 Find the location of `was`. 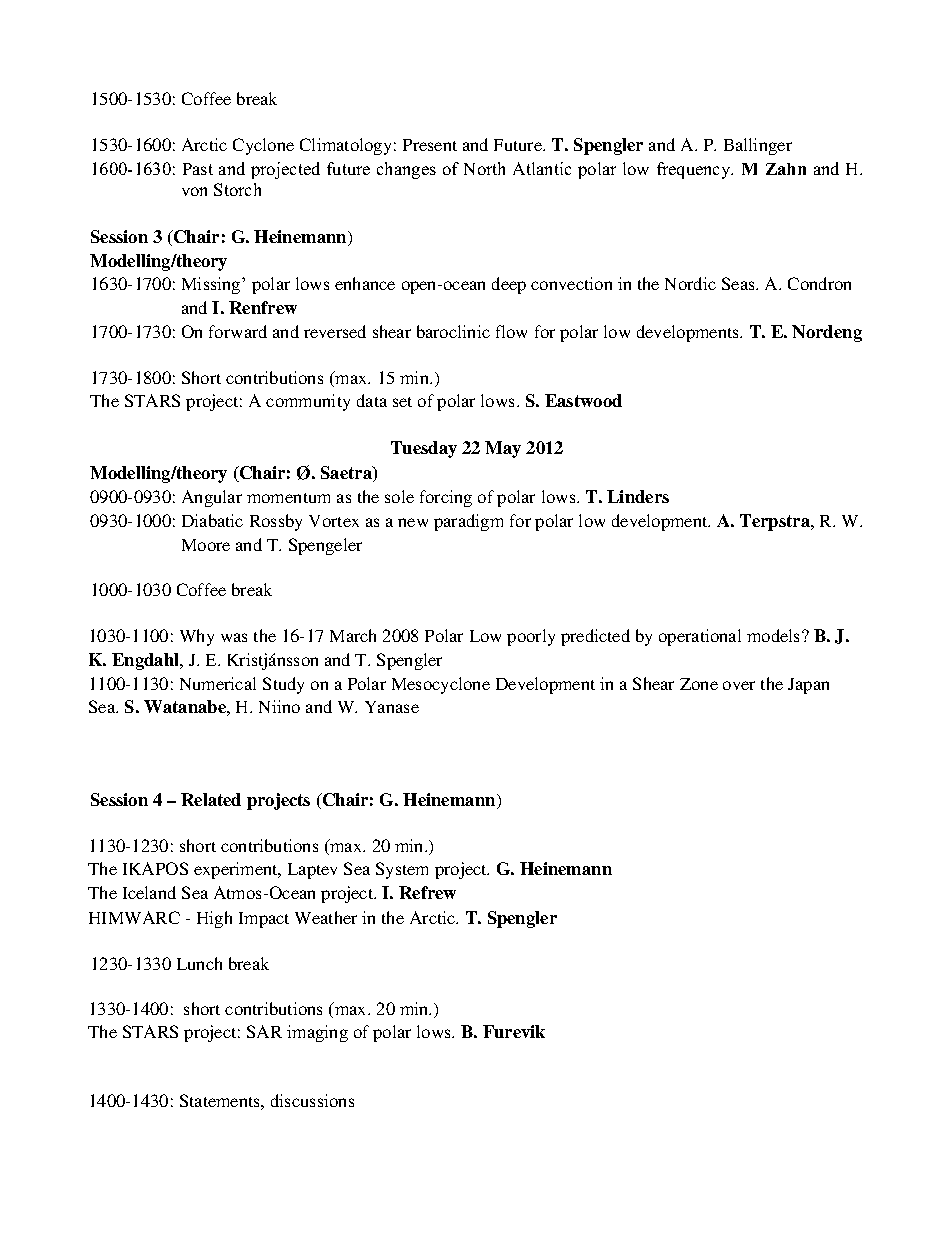

was is located at coordinates (234, 637).
